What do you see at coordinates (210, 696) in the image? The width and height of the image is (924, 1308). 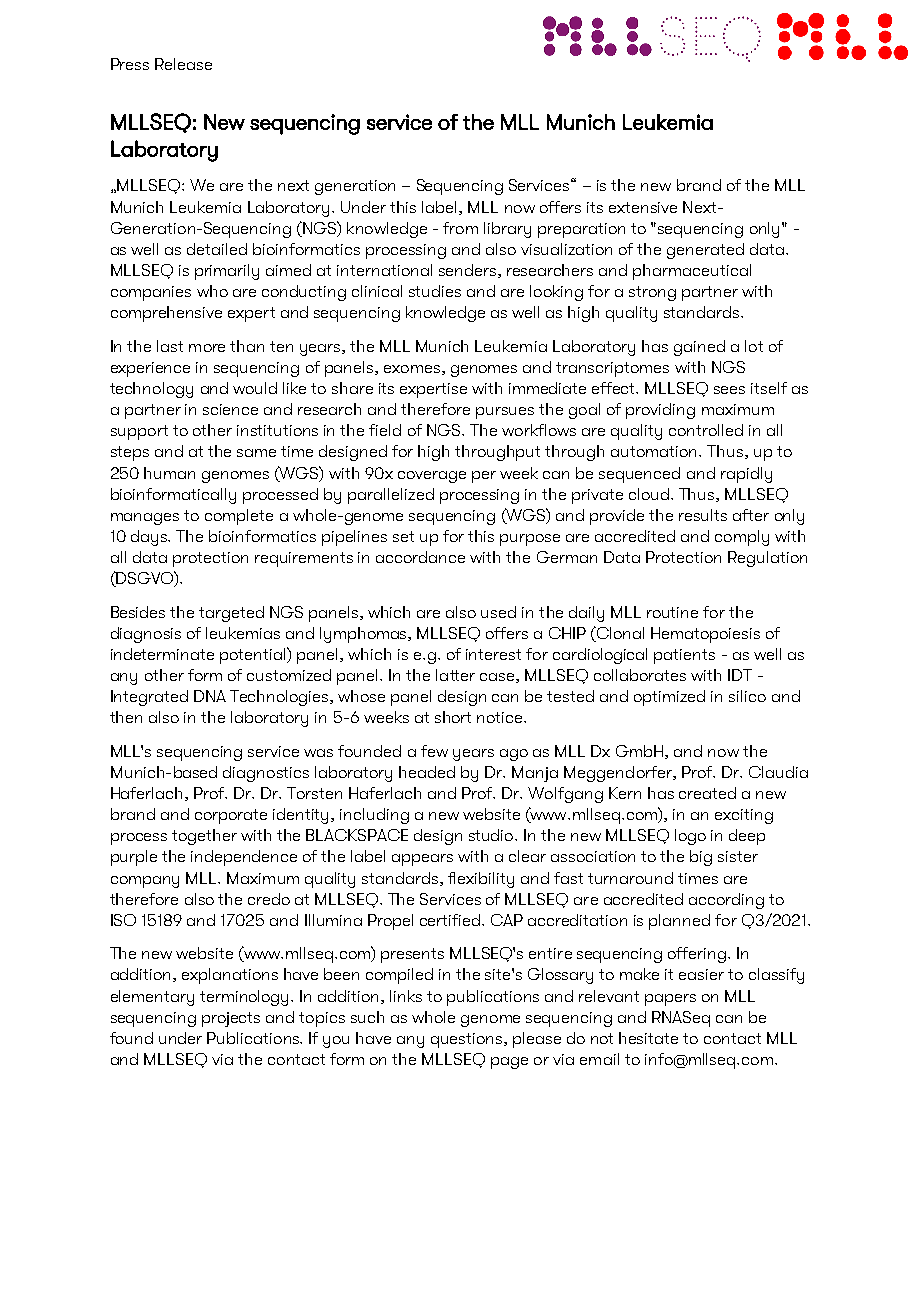 I see `DNA` at bounding box center [210, 696].
